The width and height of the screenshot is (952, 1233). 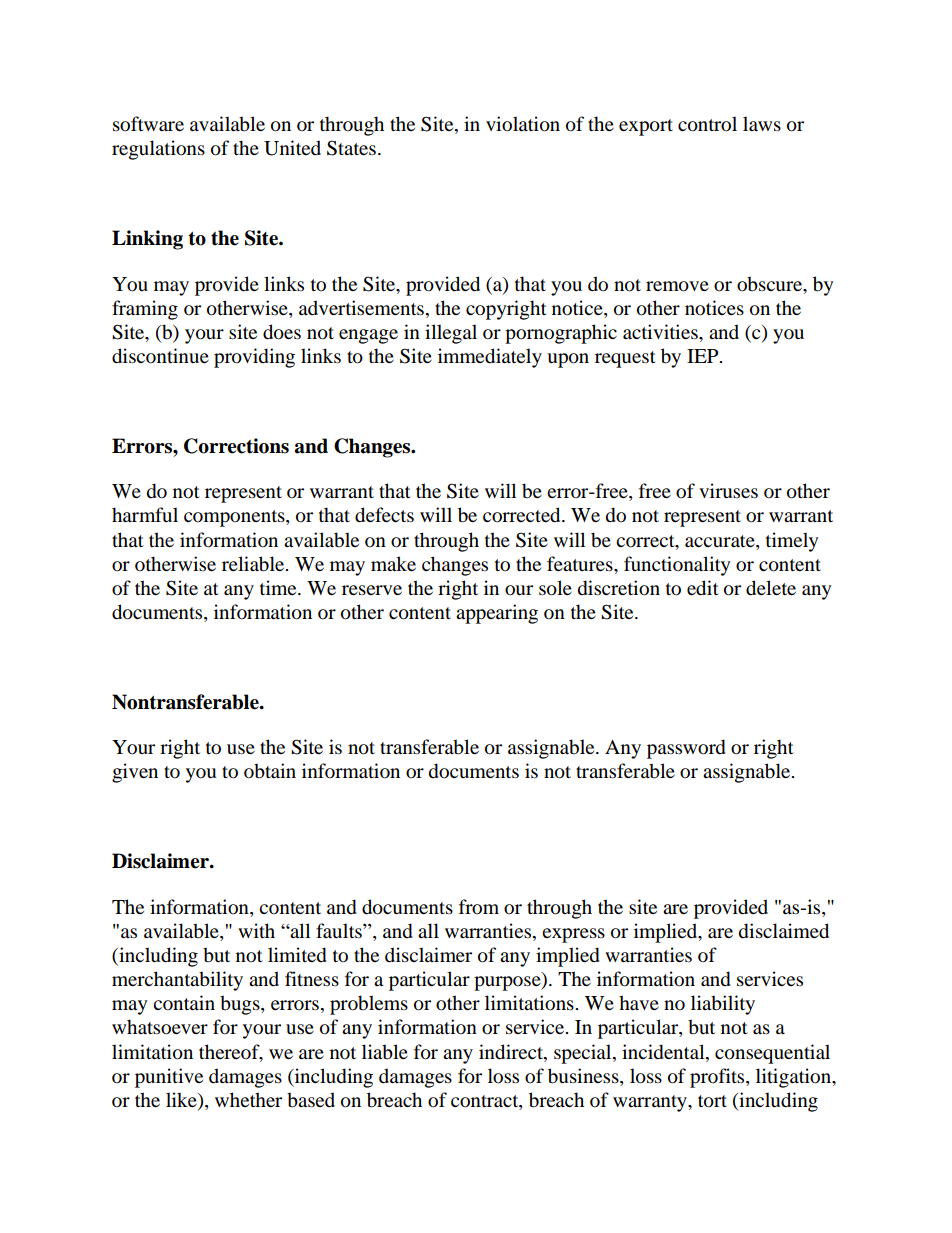 What do you see at coordinates (479, 907) in the screenshot?
I see `from` at bounding box center [479, 907].
